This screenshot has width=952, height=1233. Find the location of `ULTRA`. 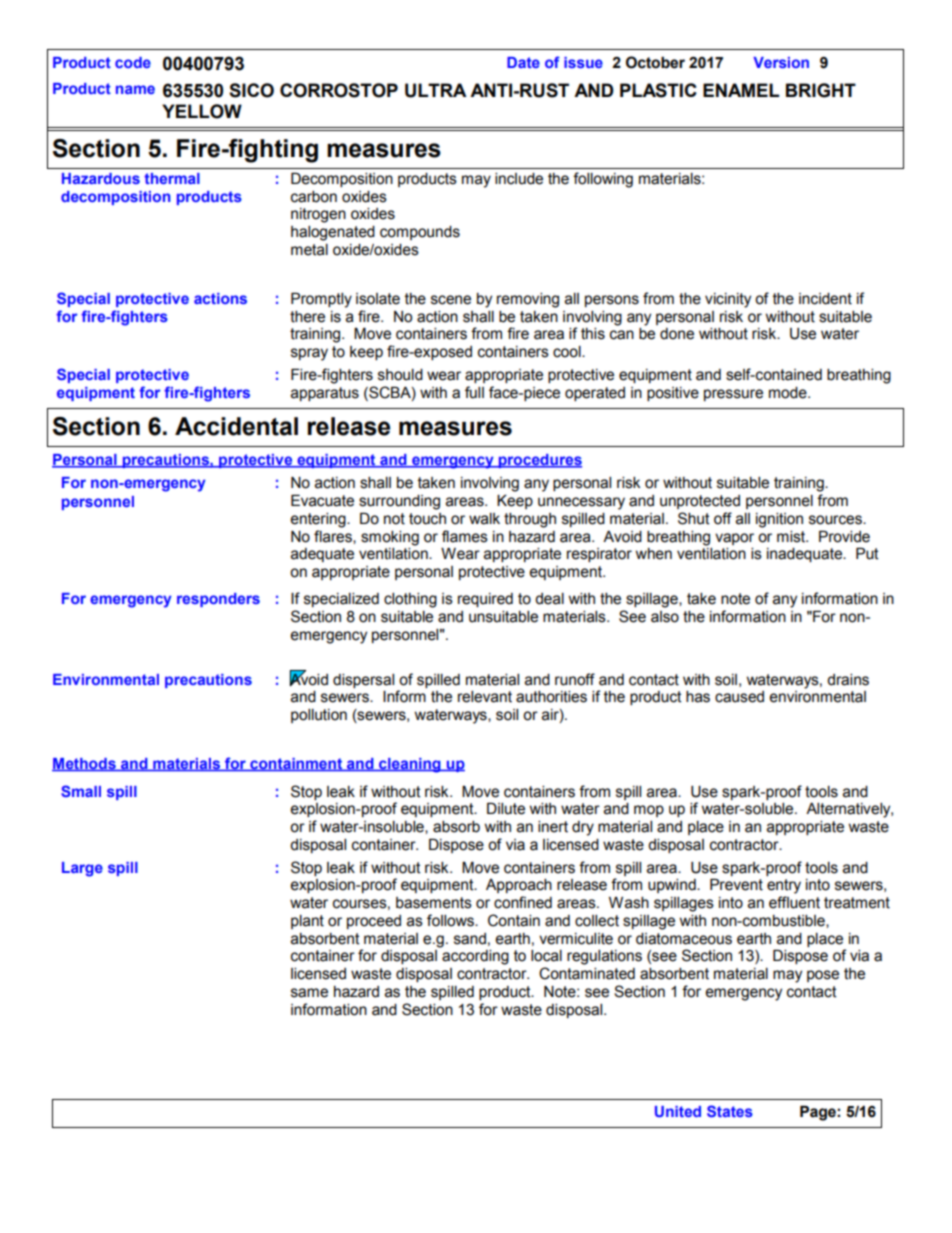

ULTRA is located at coordinates (436, 90).
